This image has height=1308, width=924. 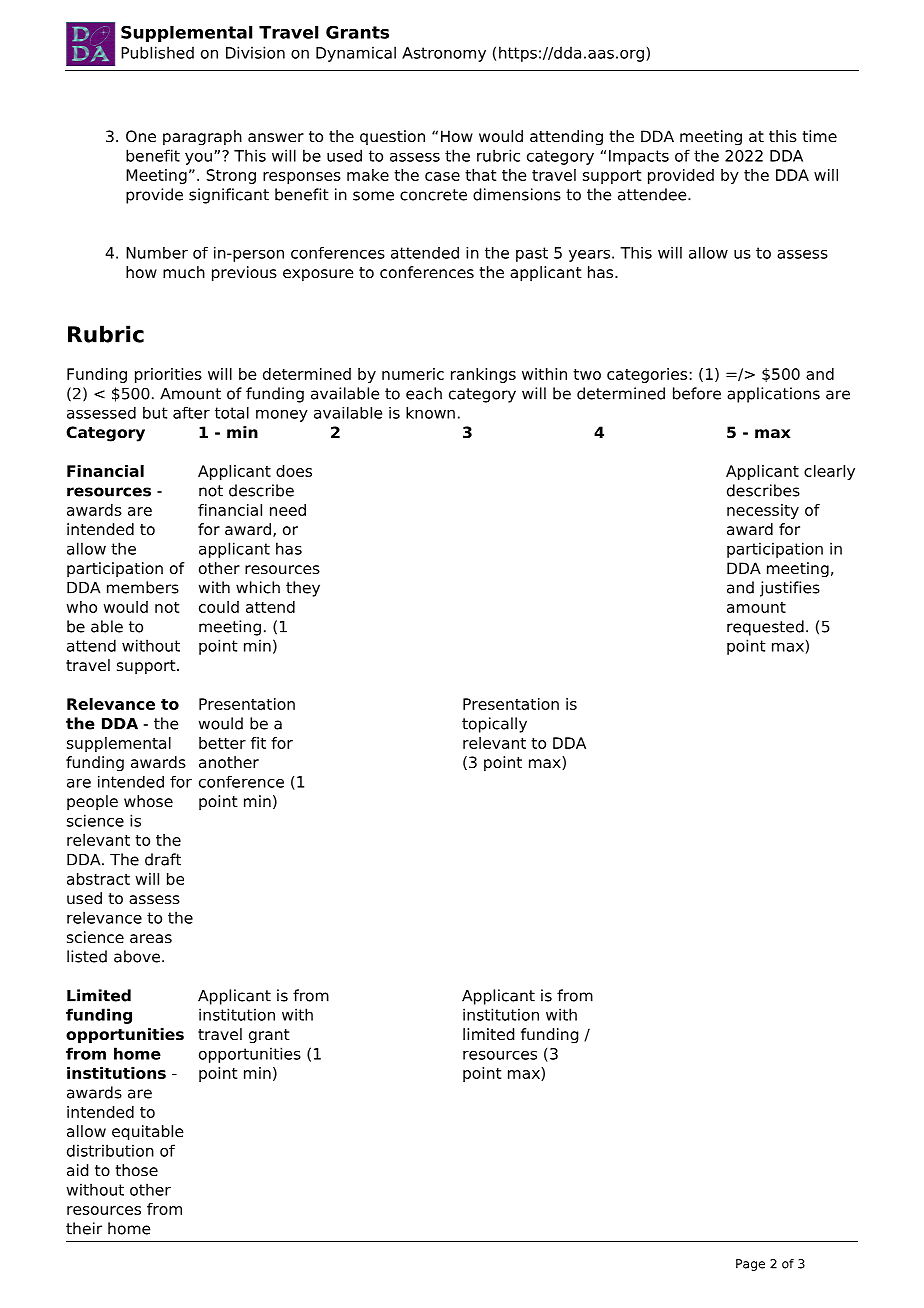 I want to click on those, so click(x=136, y=1170).
